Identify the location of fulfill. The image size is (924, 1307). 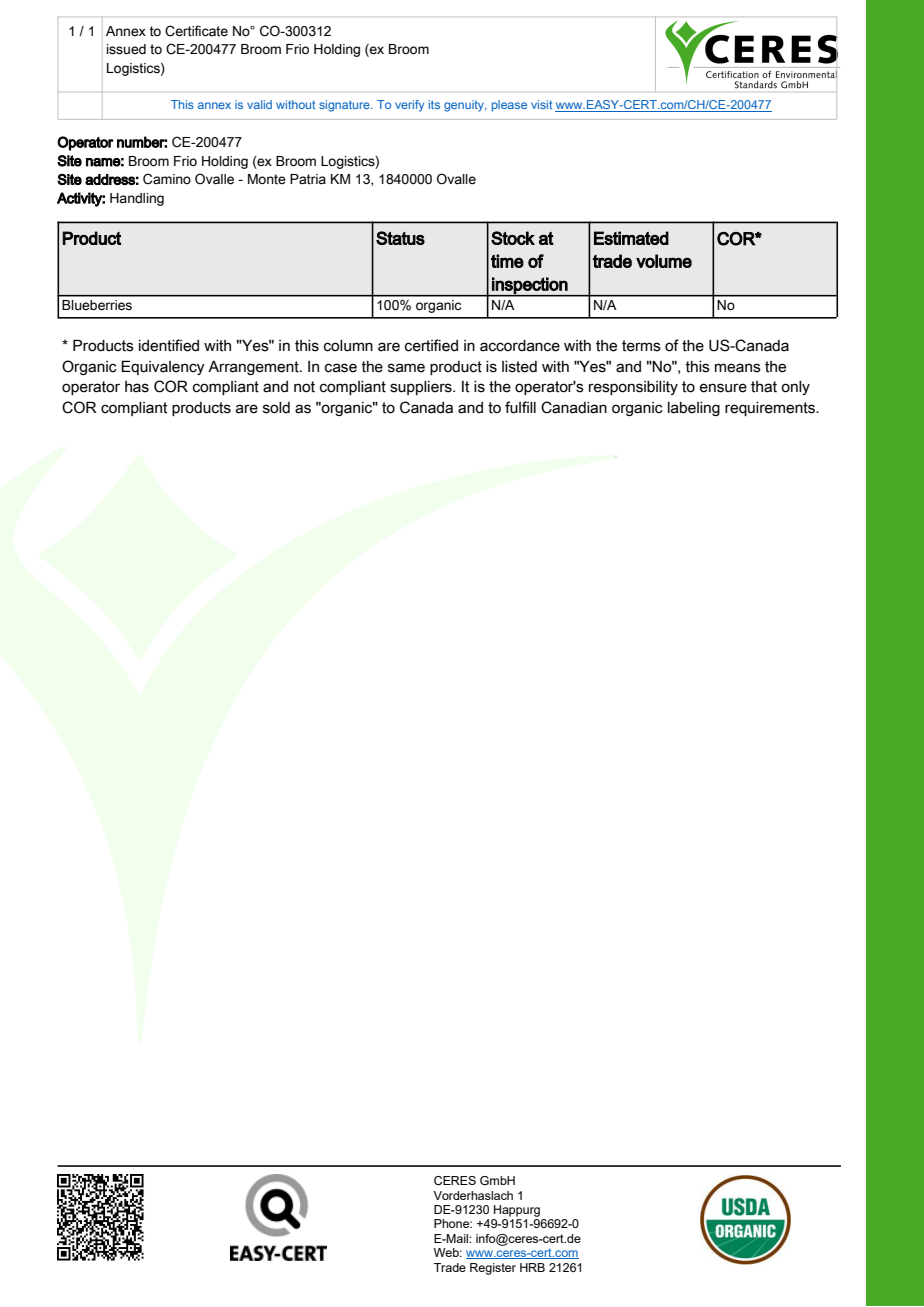
(520, 407).
